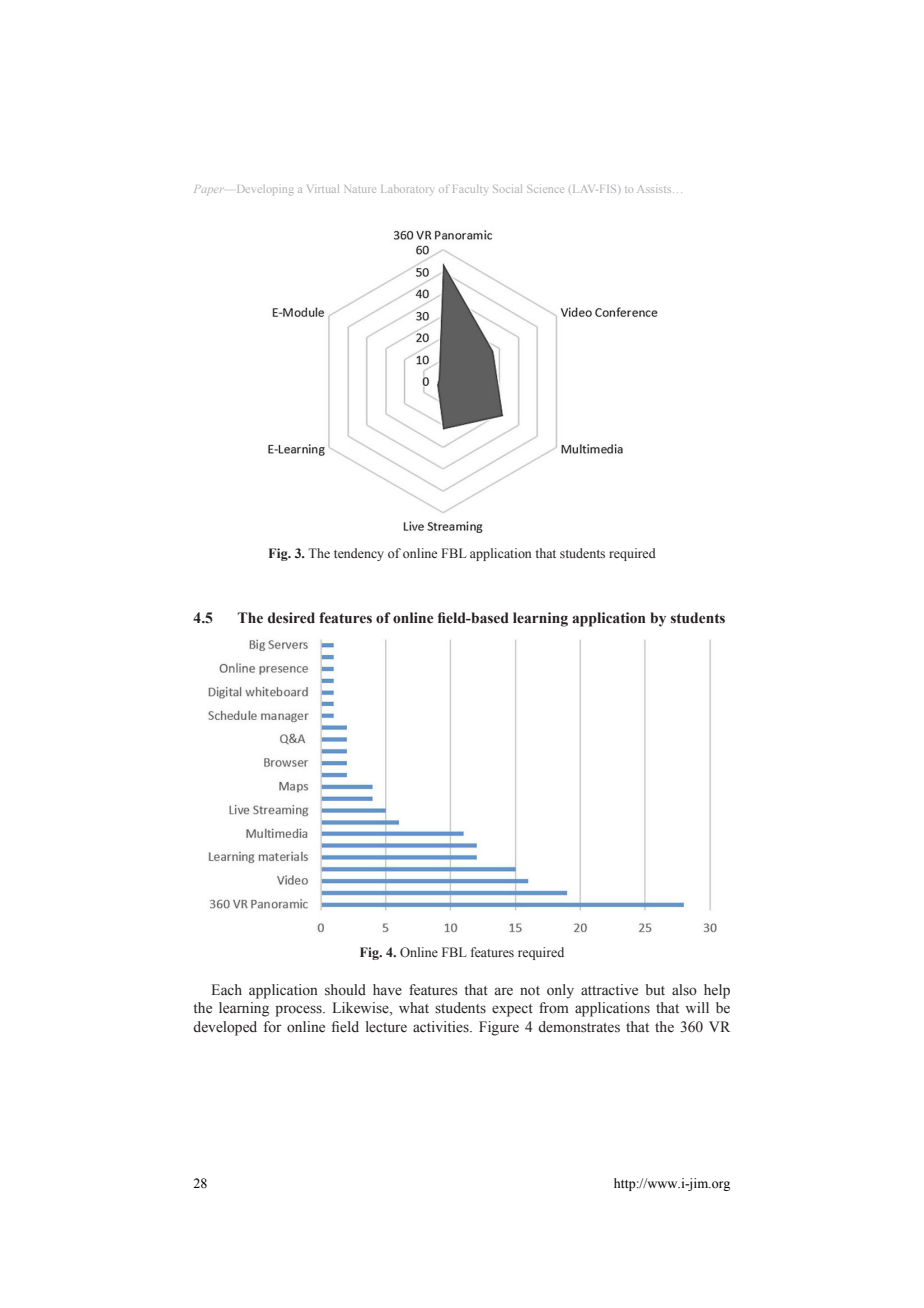 This screenshot has width=924, height=1308. What do you see at coordinates (470, 189) in the screenshot?
I see `Faculty` at bounding box center [470, 189].
